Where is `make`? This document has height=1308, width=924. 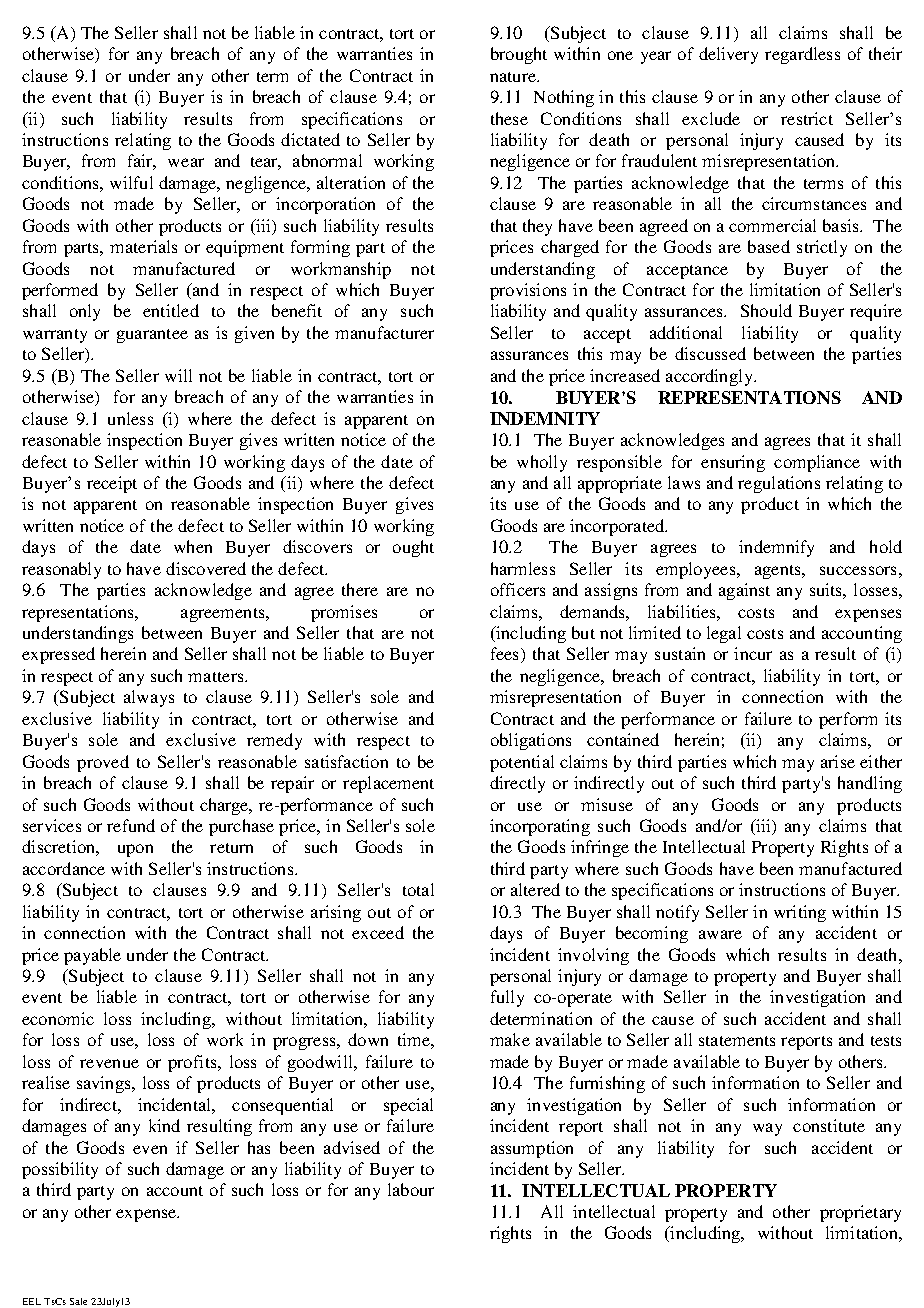 make is located at coordinates (510, 1039).
